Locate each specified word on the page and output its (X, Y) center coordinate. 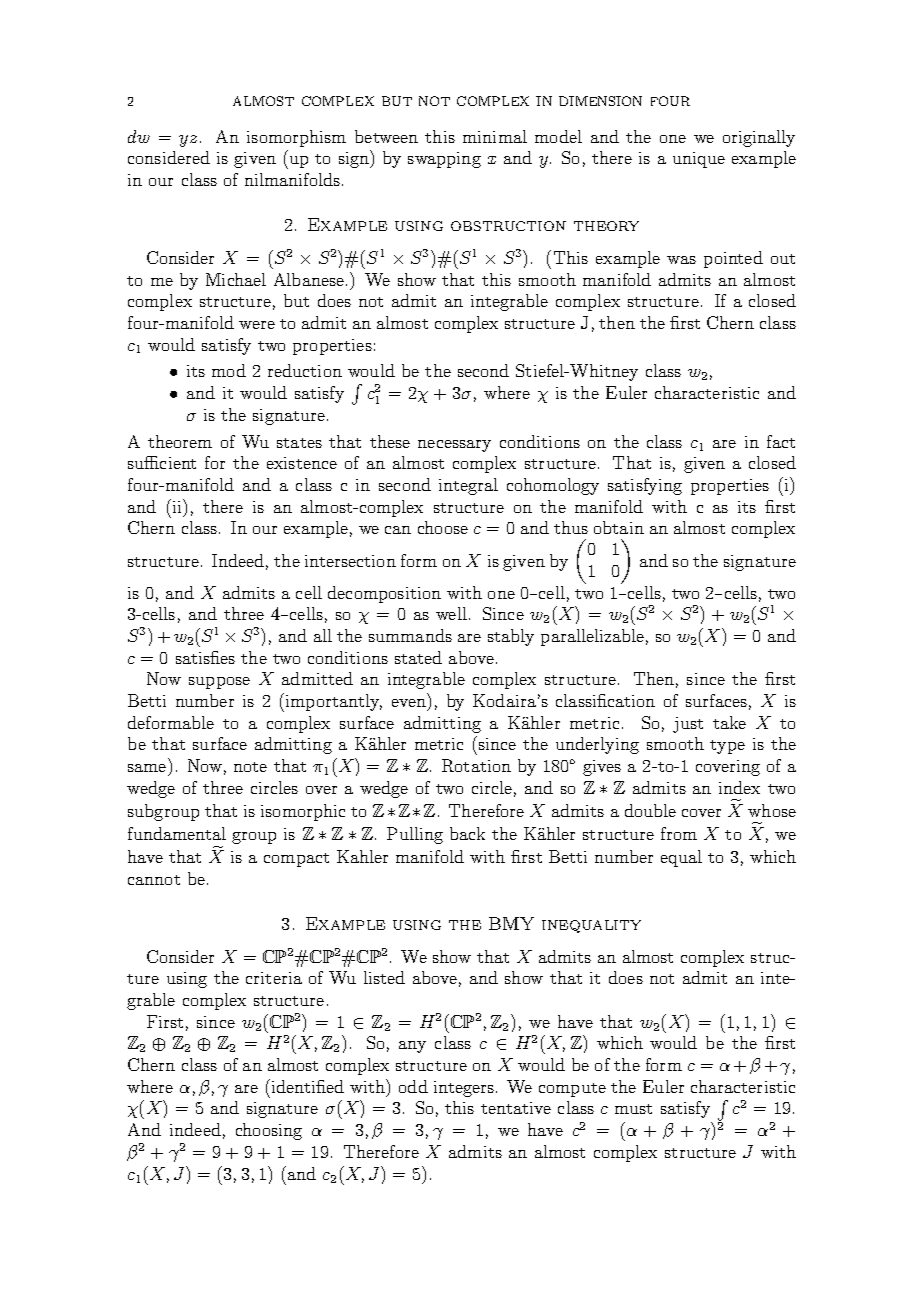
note (250, 767)
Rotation (476, 765)
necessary (454, 446)
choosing (269, 1131)
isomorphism (296, 138)
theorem (180, 441)
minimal (495, 136)
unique (699, 160)
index (739, 787)
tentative (516, 1108)
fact (781, 441)
